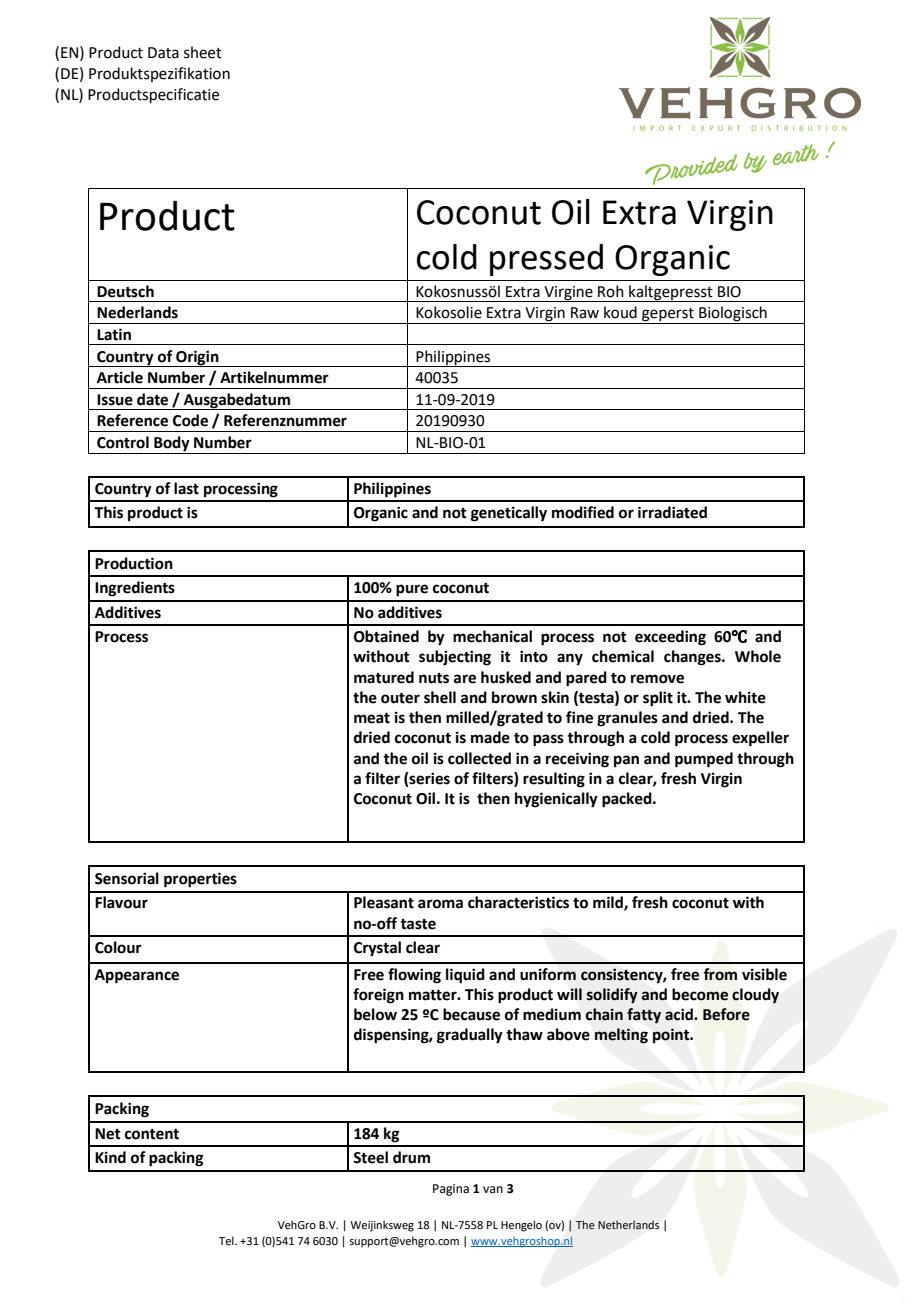 Image resolution: width=924 pixels, height=1308 pixels. I want to click on Netherlands, so click(628, 1224).
